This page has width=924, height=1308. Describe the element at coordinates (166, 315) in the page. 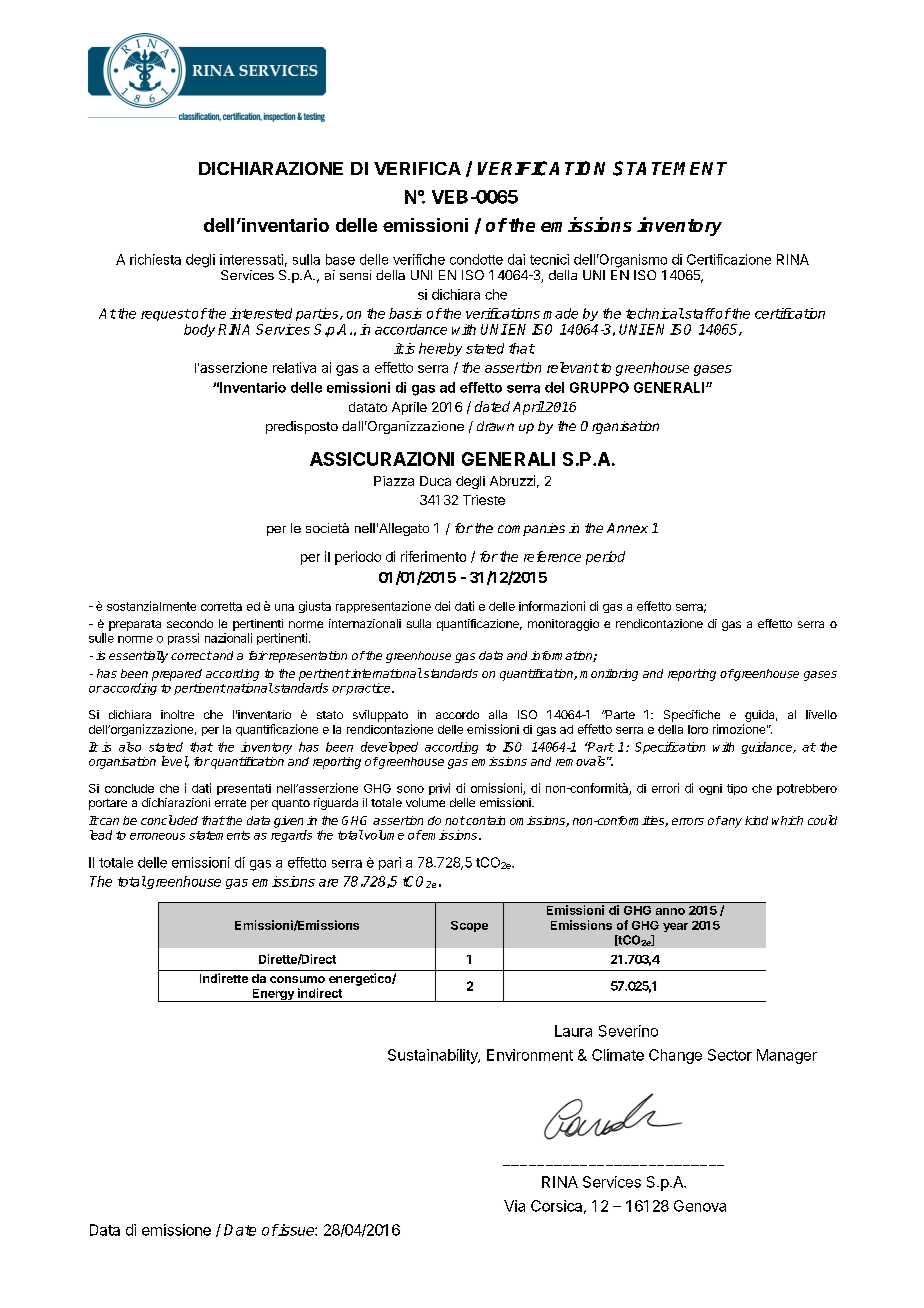

I see `request` at that location.
